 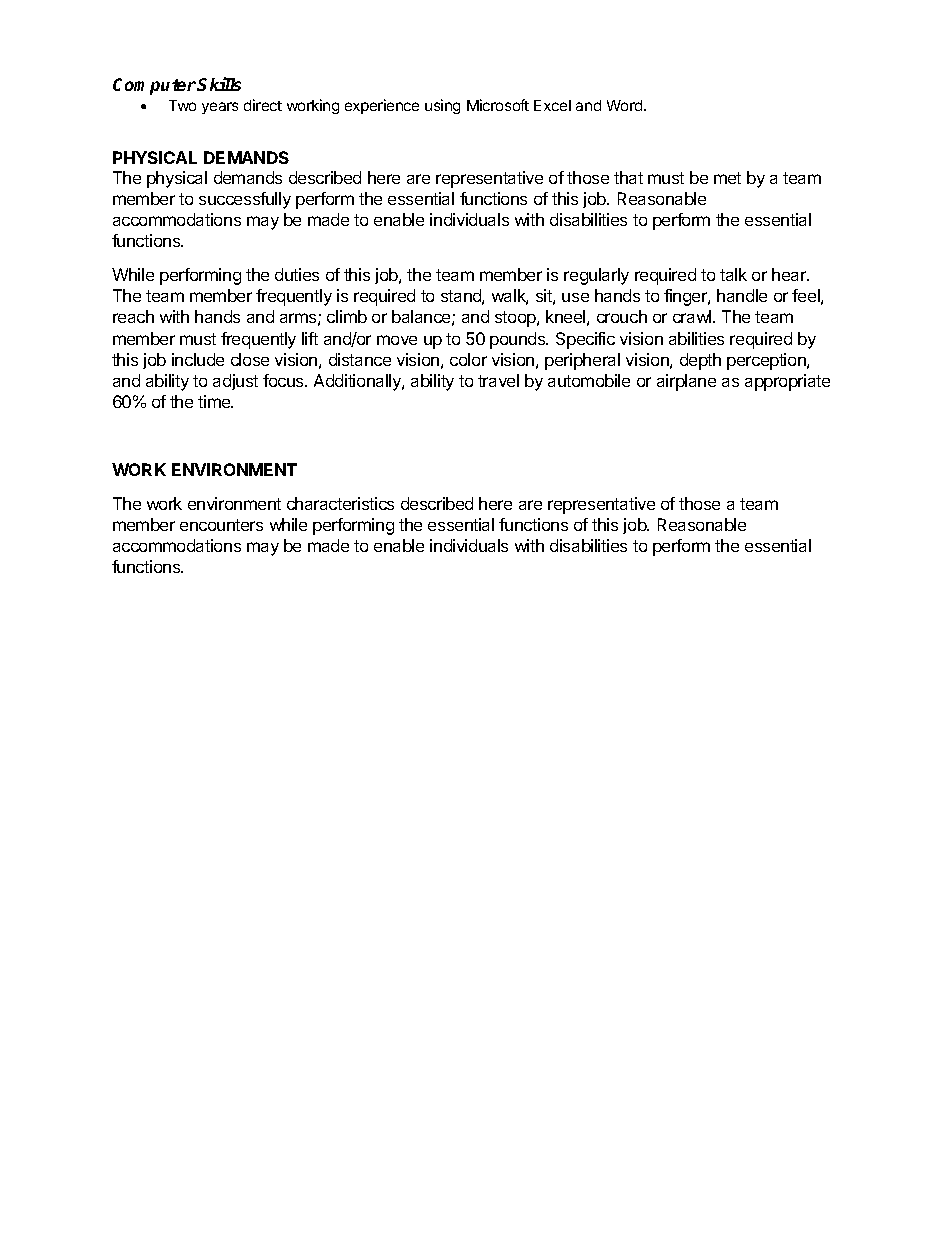 I want to click on using, so click(x=442, y=106).
